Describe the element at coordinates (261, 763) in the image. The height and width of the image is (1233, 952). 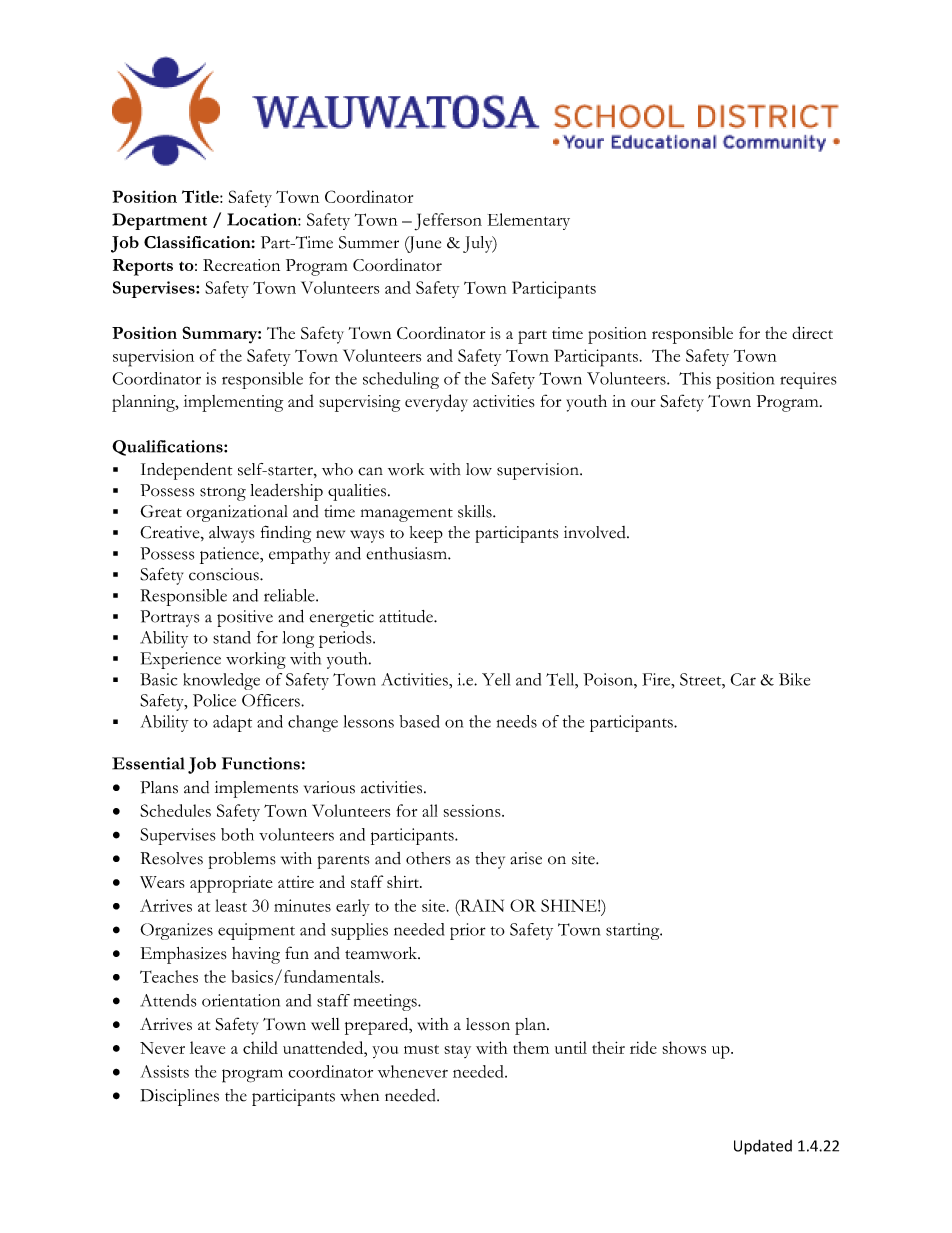
I see `Functions` at that location.
